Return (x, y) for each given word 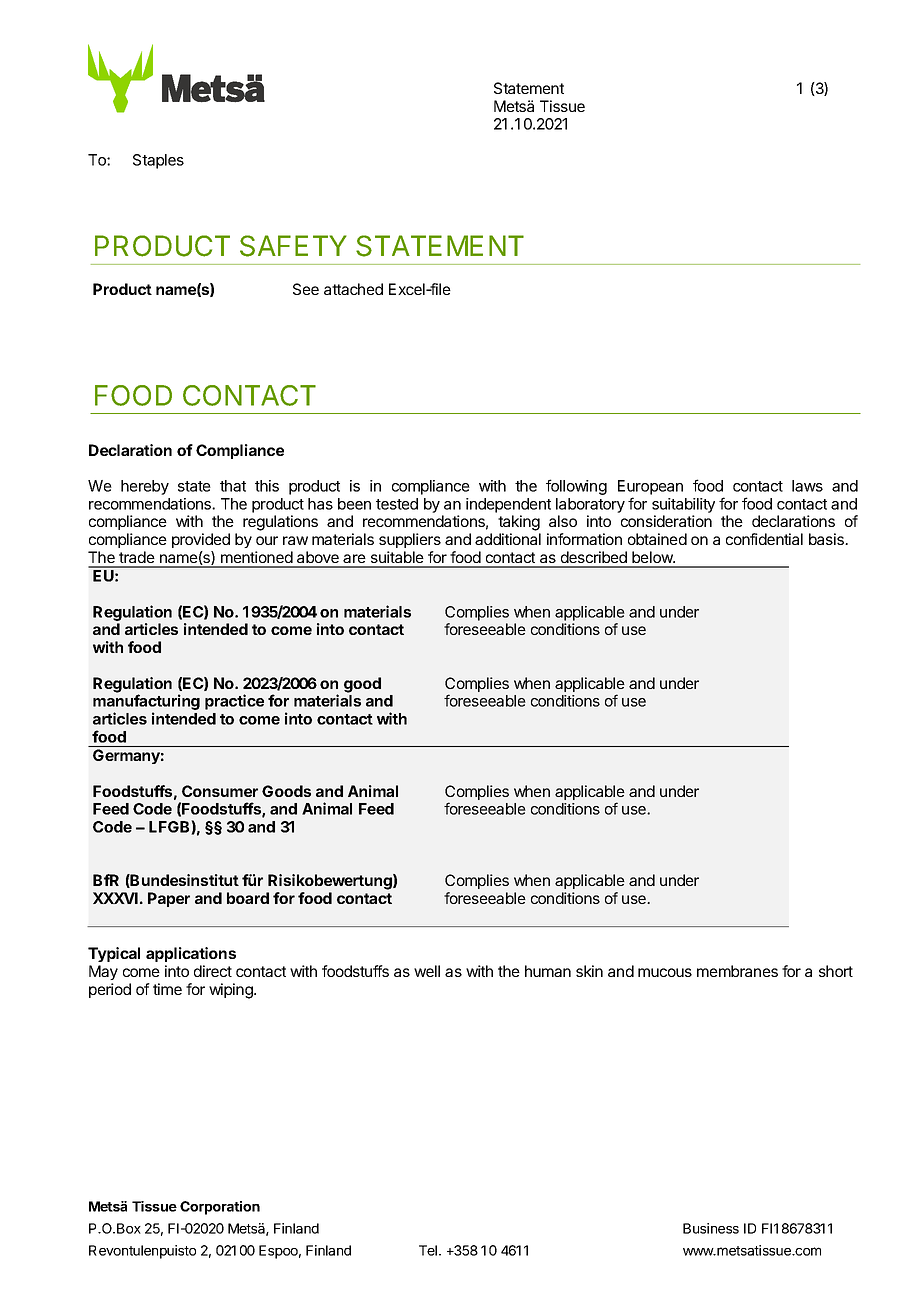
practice (234, 702)
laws (807, 486)
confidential (764, 539)
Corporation (220, 1208)
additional (508, 539)
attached (353, 289)
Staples (158, 161)
